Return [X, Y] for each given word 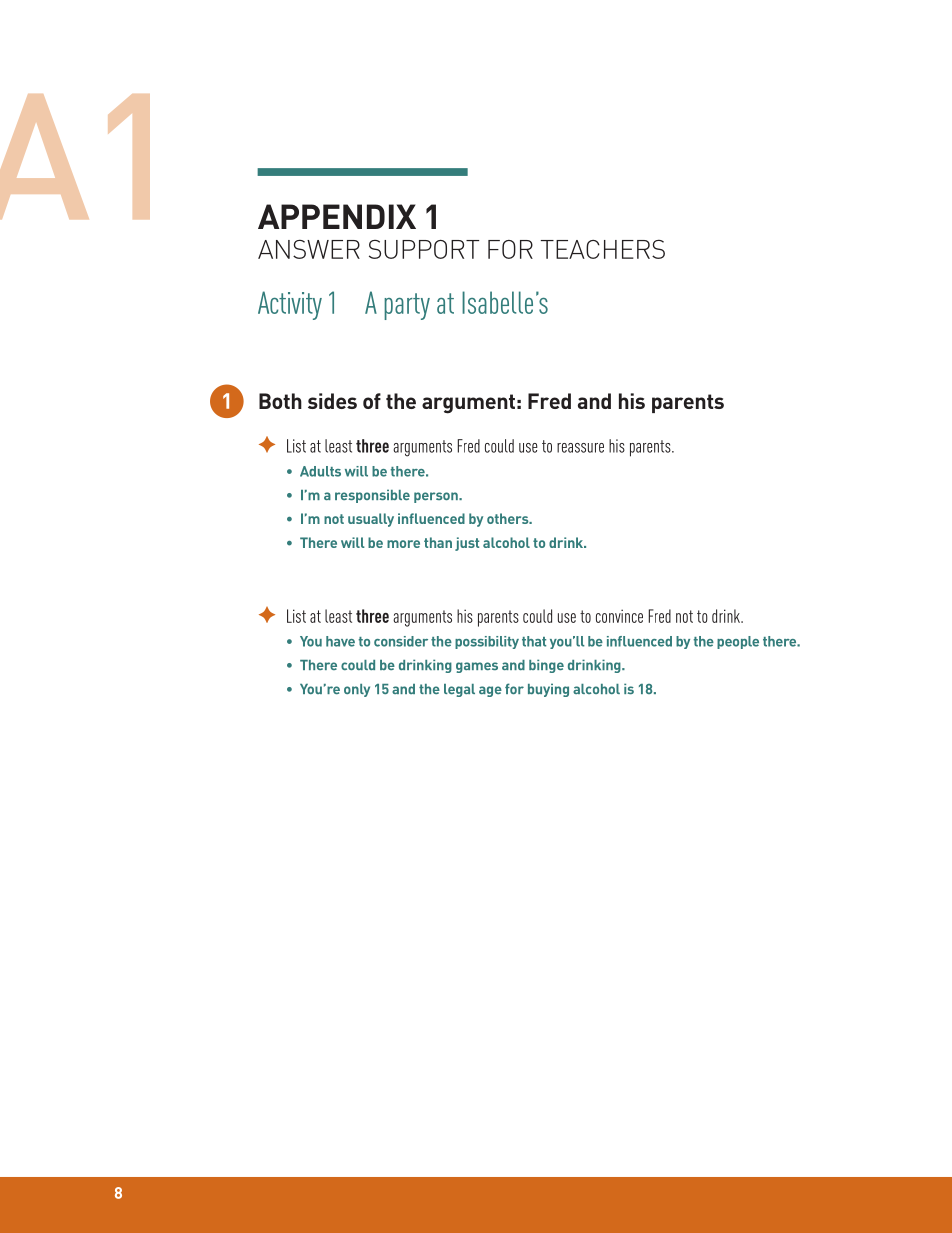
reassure [580, 448]
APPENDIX [337, 216]
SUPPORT [424, 249]
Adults [320, 471]
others [509, 518]
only [357, 690]
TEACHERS [603, 249]
